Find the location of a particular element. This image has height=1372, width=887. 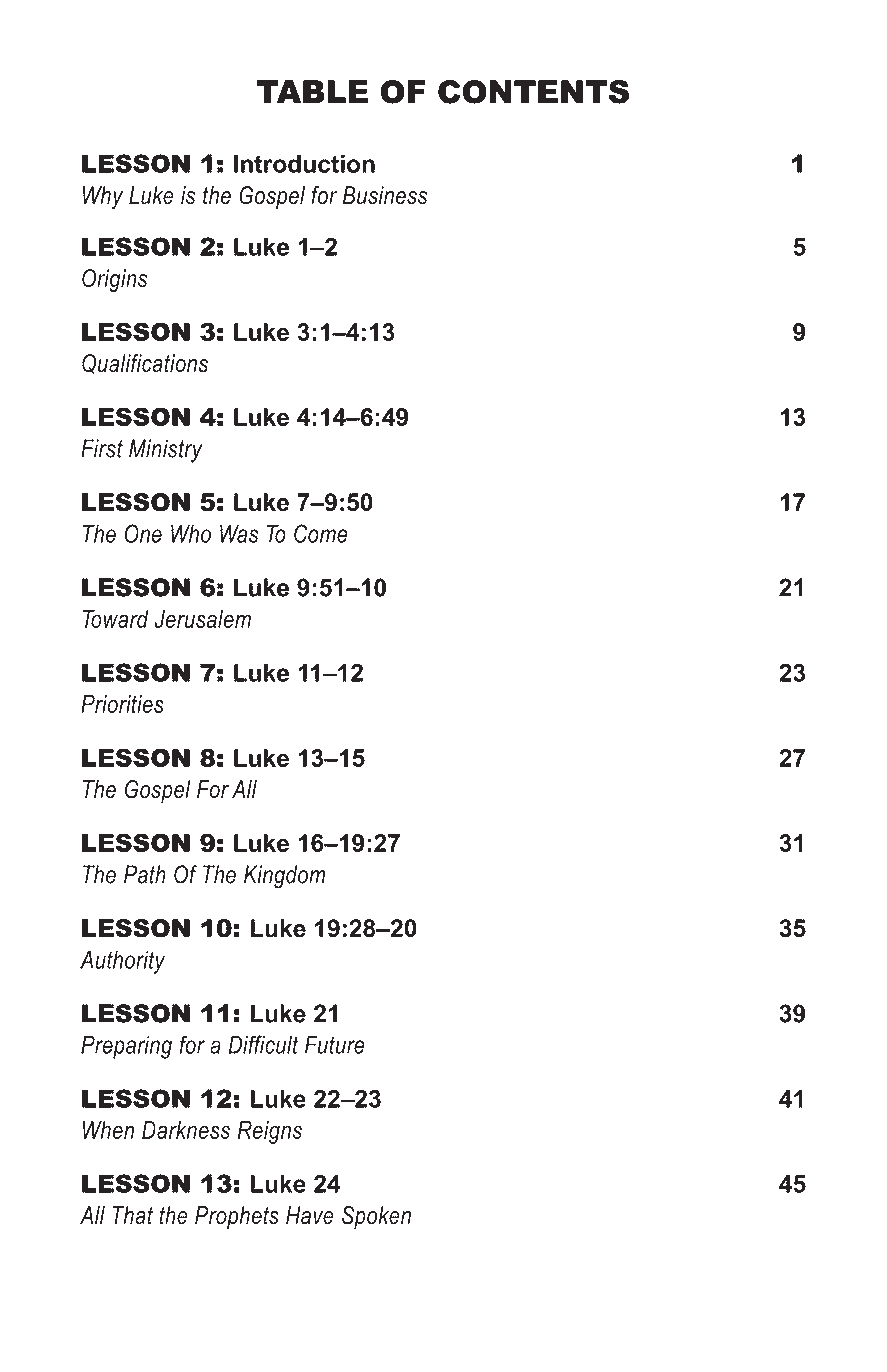

Come is located at coordinates (321, 533).
